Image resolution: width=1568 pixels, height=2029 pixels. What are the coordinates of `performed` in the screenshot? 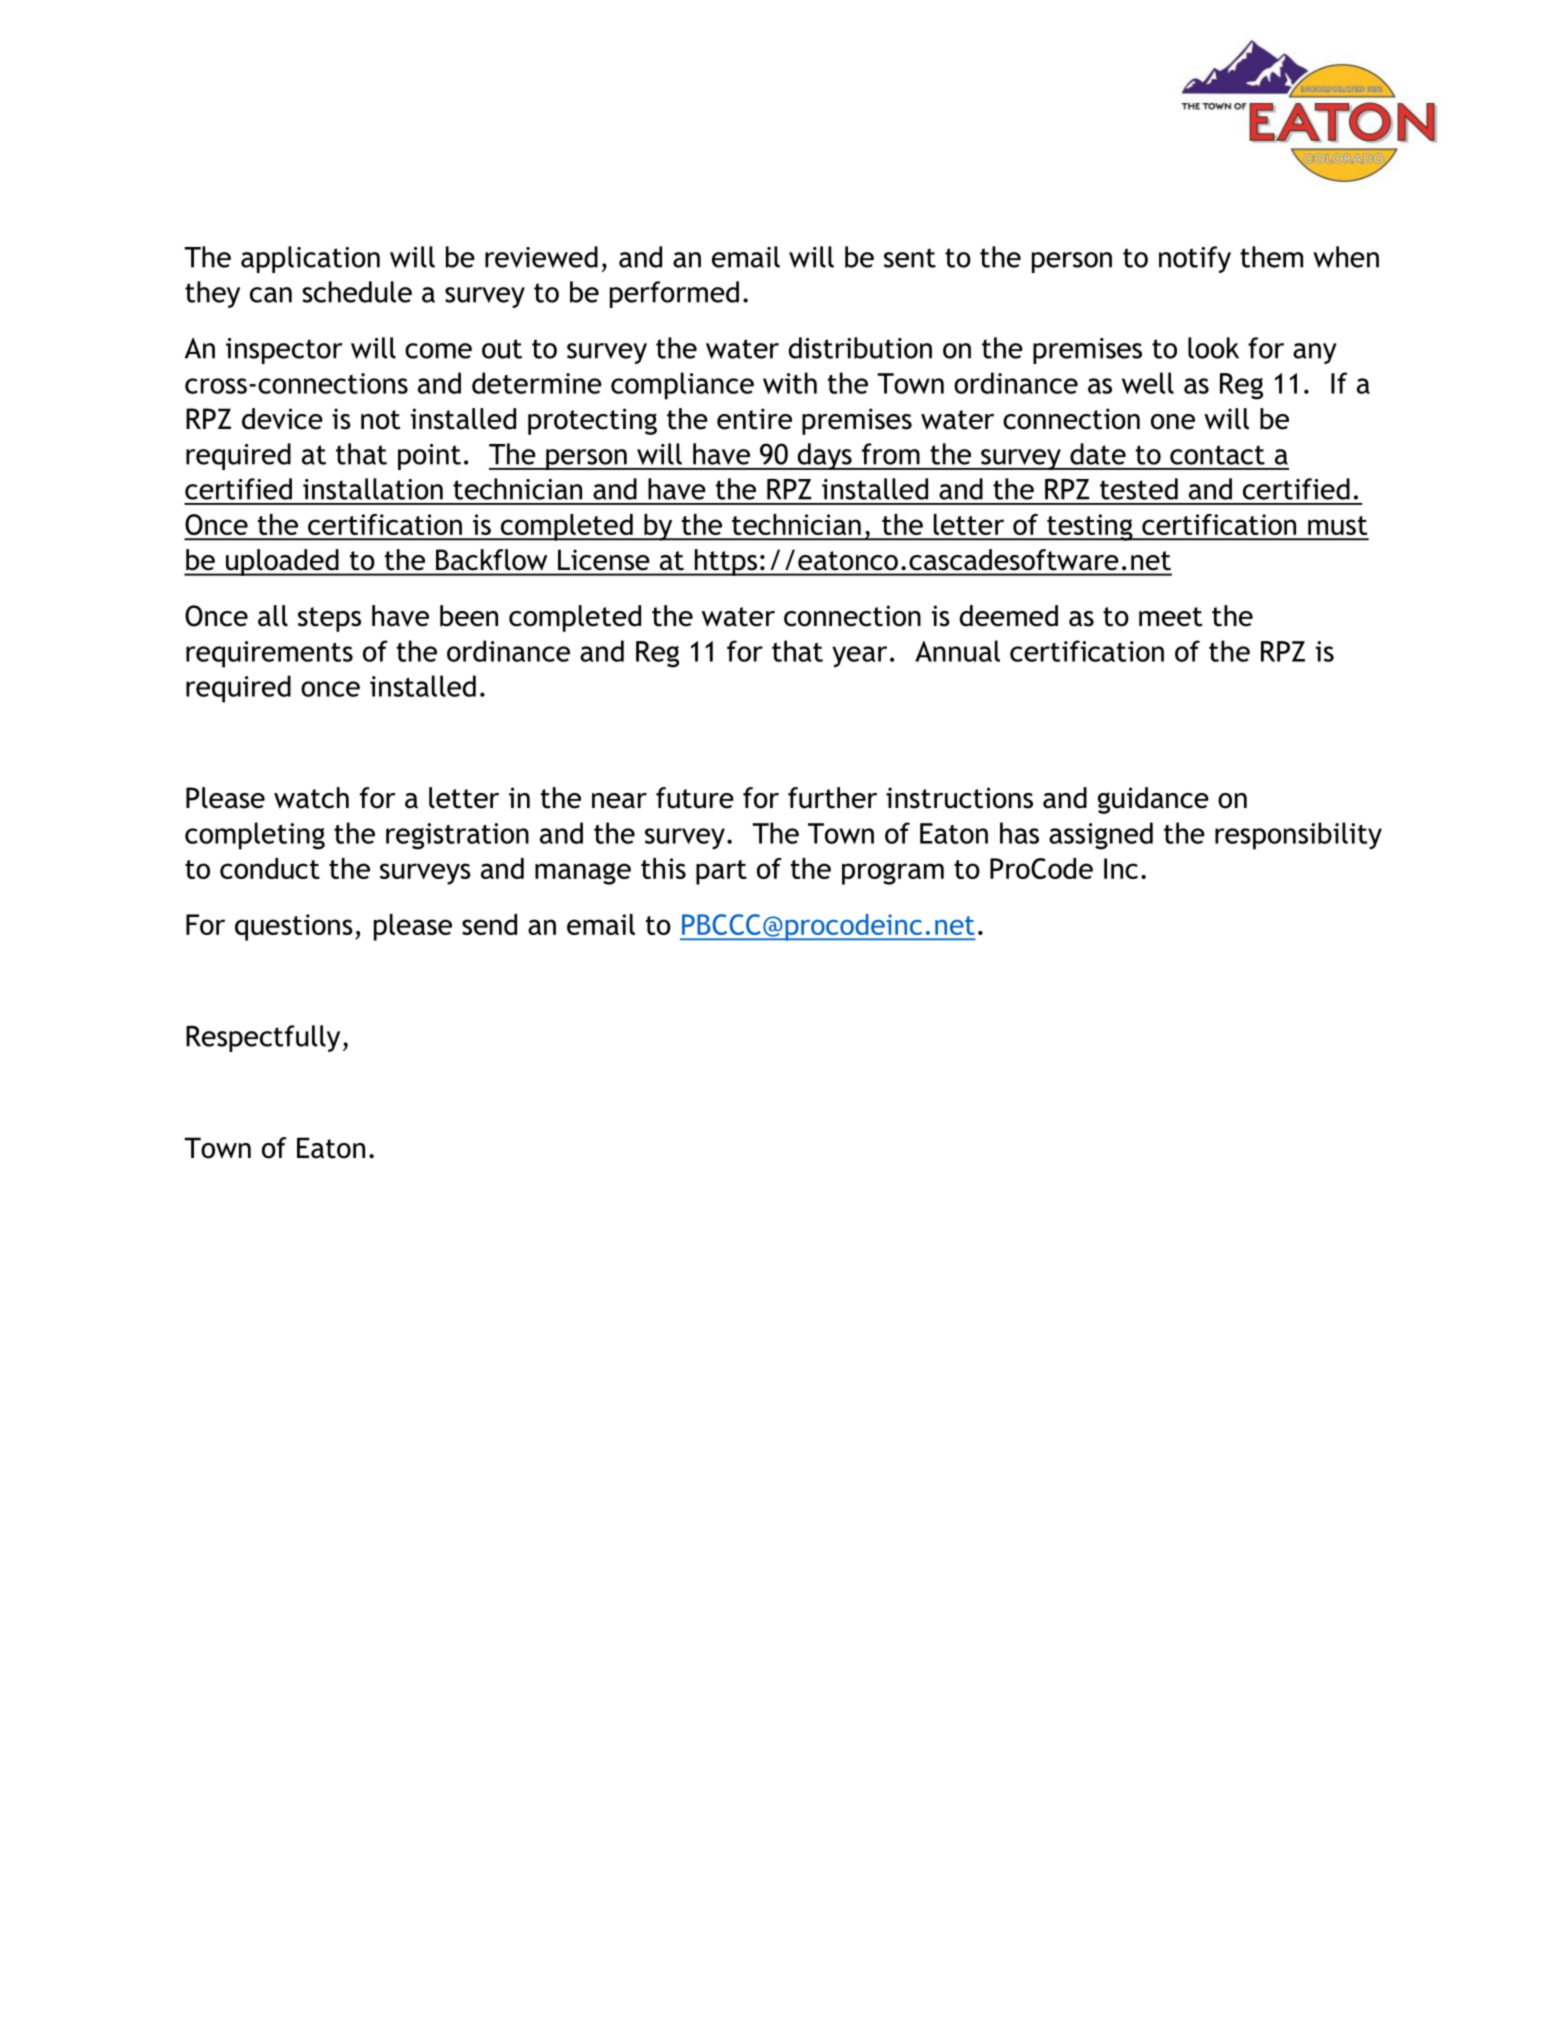 It's located at (674, 294).
